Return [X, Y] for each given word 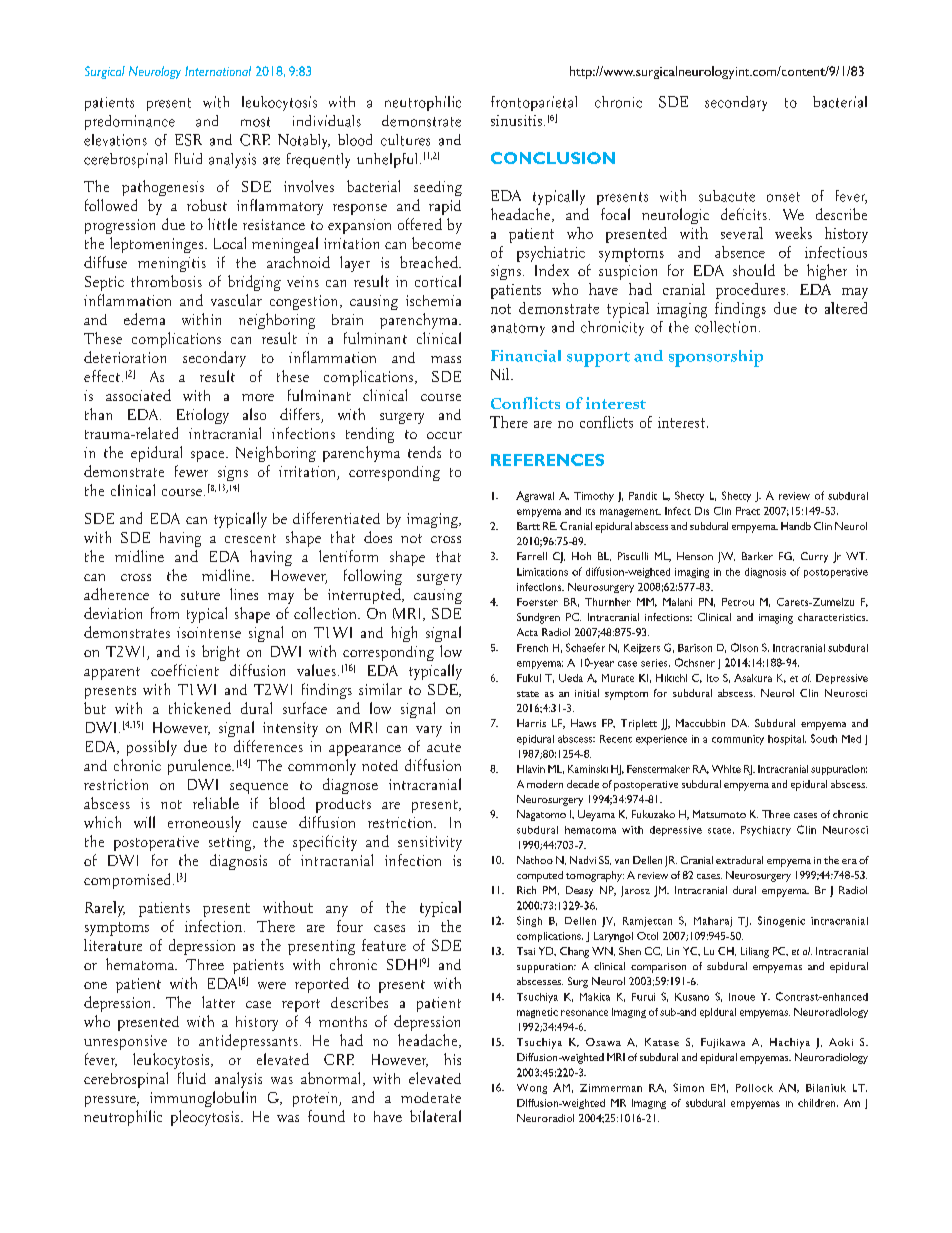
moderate [431, 1097]
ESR [188, 140]
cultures [405, 140]
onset [783, 197]
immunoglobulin [203, 1099]
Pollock [754, 1088]
